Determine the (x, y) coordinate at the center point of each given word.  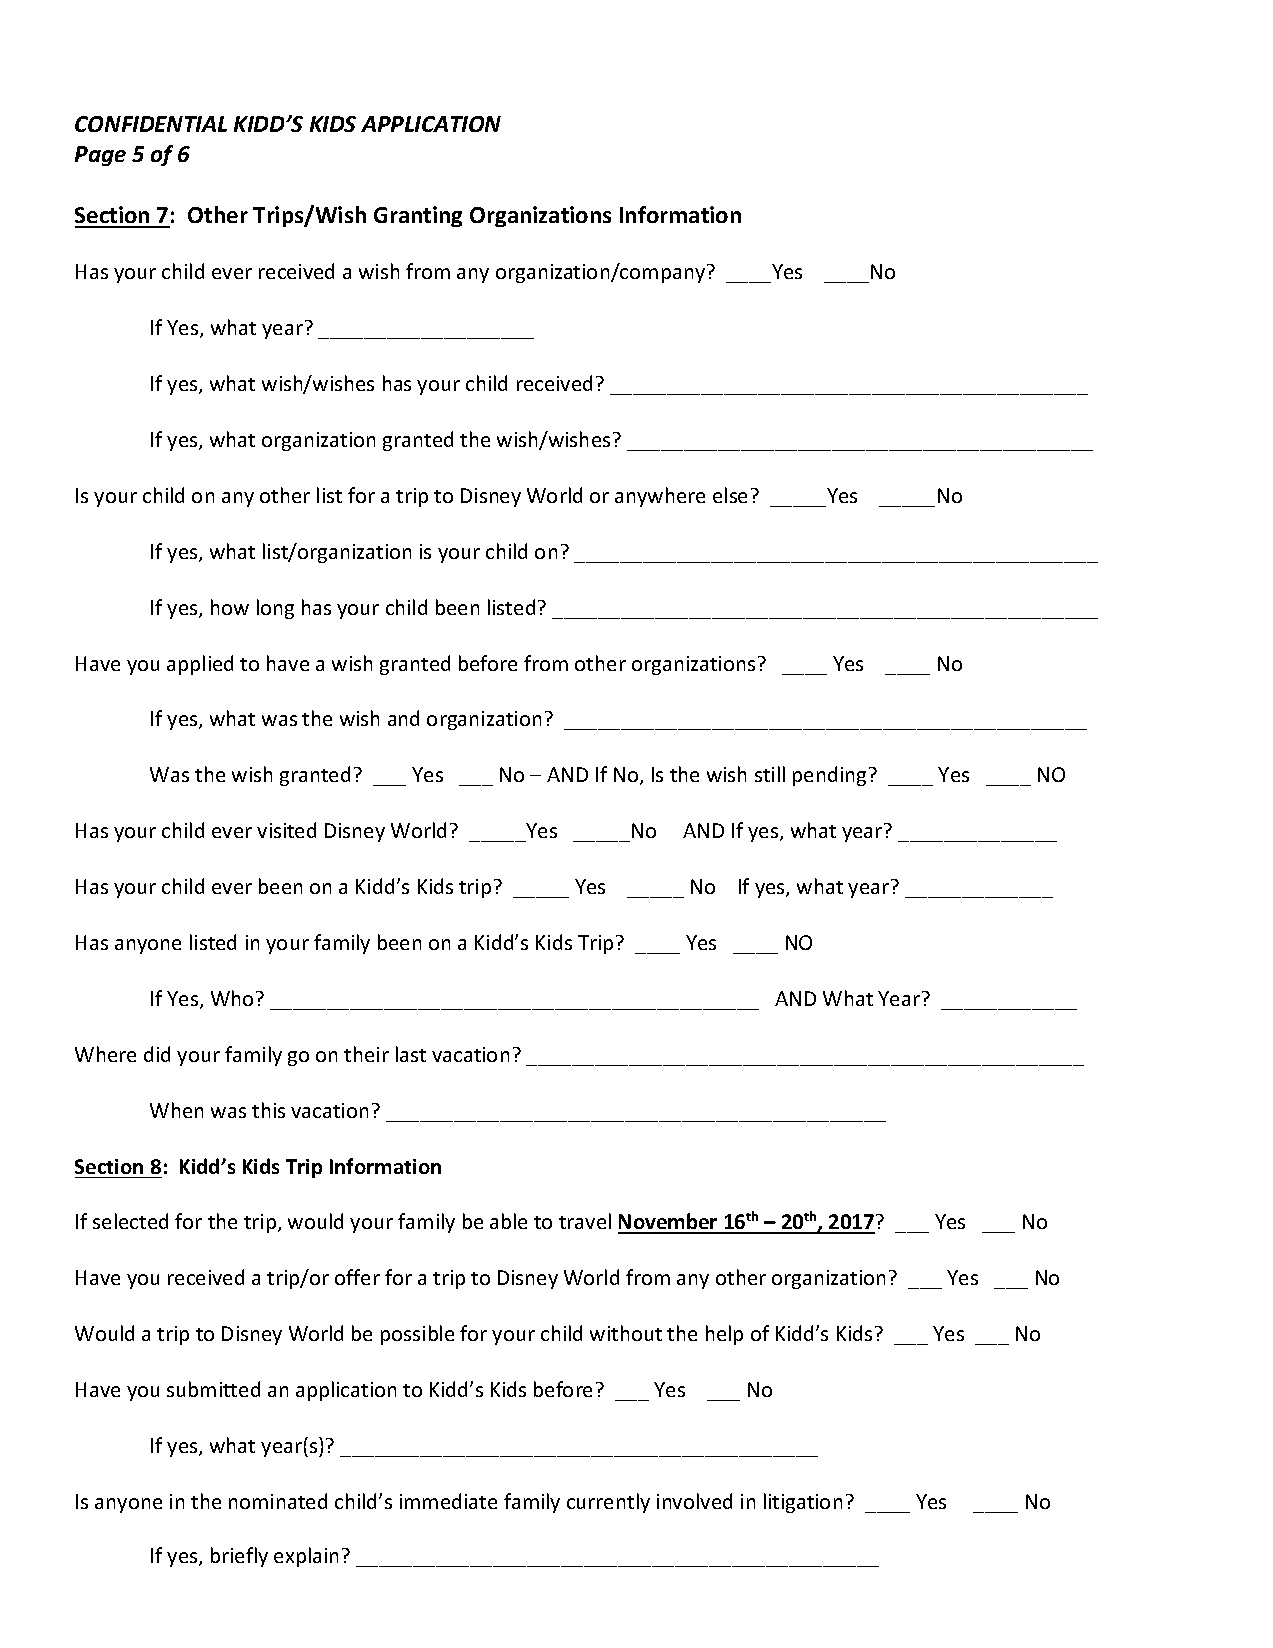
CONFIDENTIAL (151, 124)
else (730, 495)
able (508, 1221)
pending (829, 776)
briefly (239, 1557)
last (411, 1054)
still (770, 774)
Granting (418, 216)
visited (286, 830)
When (176, 1110)
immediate (448, 1501)
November (669, 1223)
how (230, 607)
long (275, 609)
